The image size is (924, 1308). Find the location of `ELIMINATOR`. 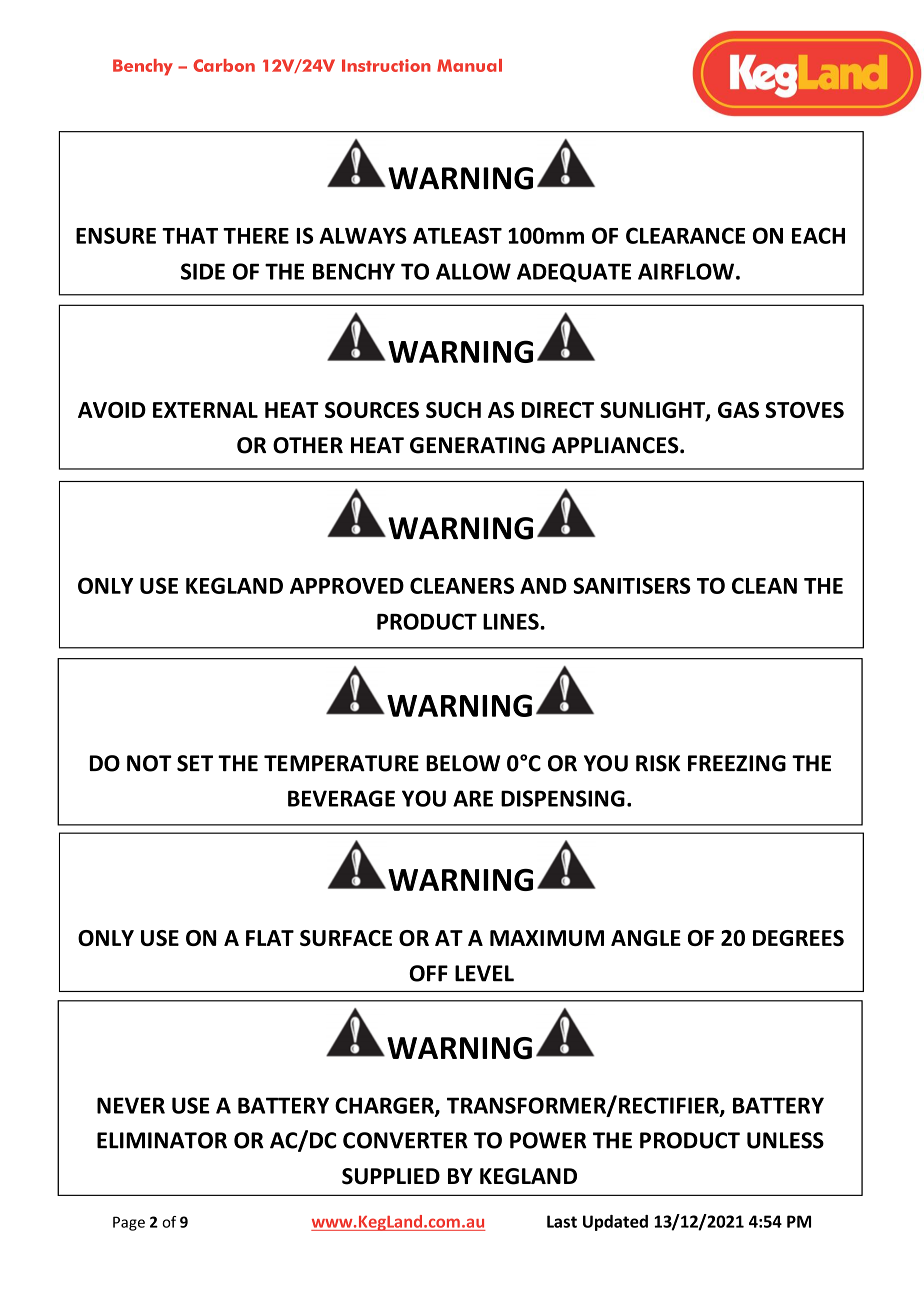

ELIMINATOR is located at coordinates (162, 1140).
